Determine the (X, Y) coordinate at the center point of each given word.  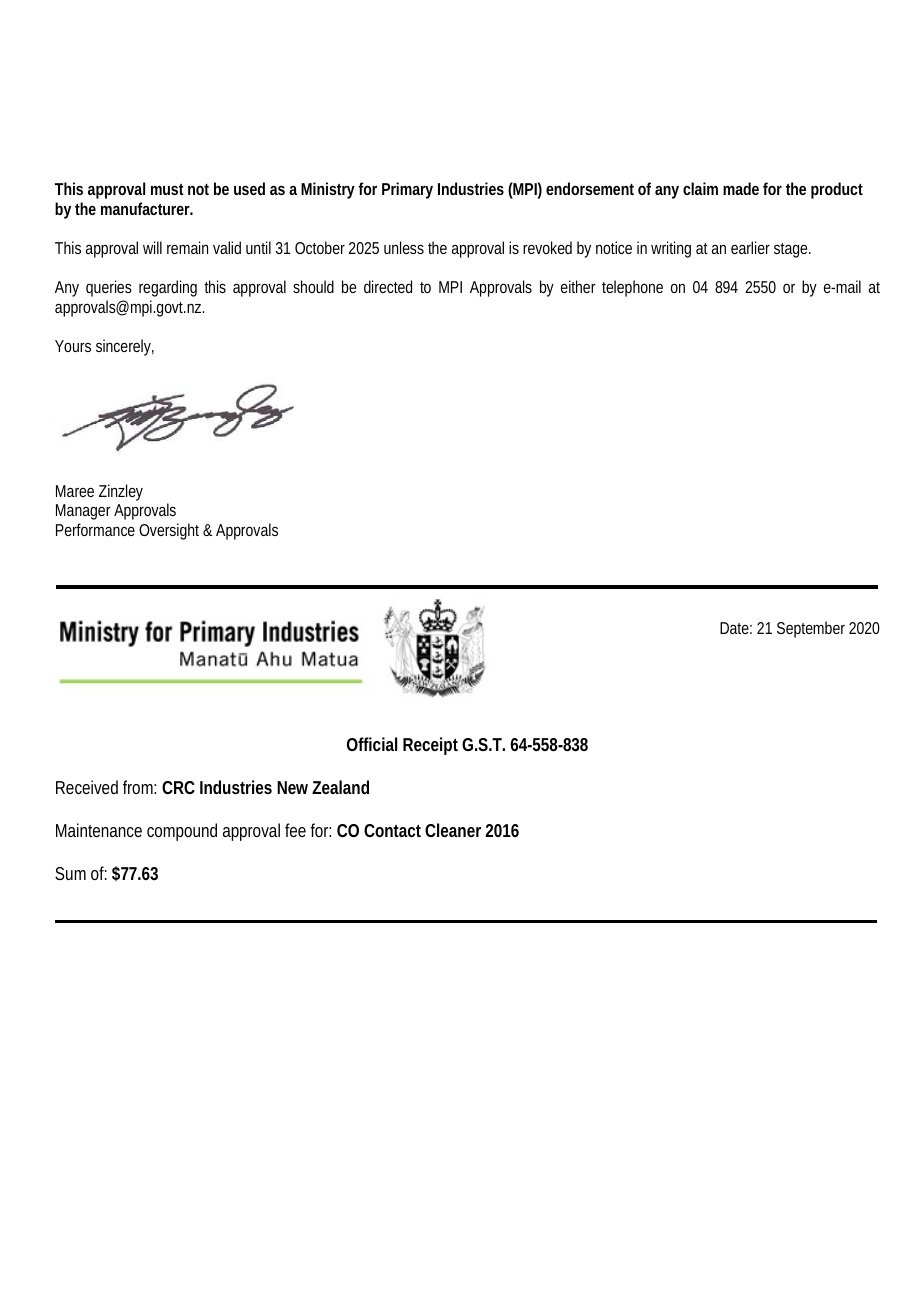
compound (182, 832)
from (139, 787)
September (811, 629)
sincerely (125, 347)
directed (388, 286)
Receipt (430, 746)
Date (736, 628)
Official (372, 744)
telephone (632, 288)
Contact (392, 830)
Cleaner (453, 830)
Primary (407, 190)
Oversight (171, 531)
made (741, 188)
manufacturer (147, 208)
